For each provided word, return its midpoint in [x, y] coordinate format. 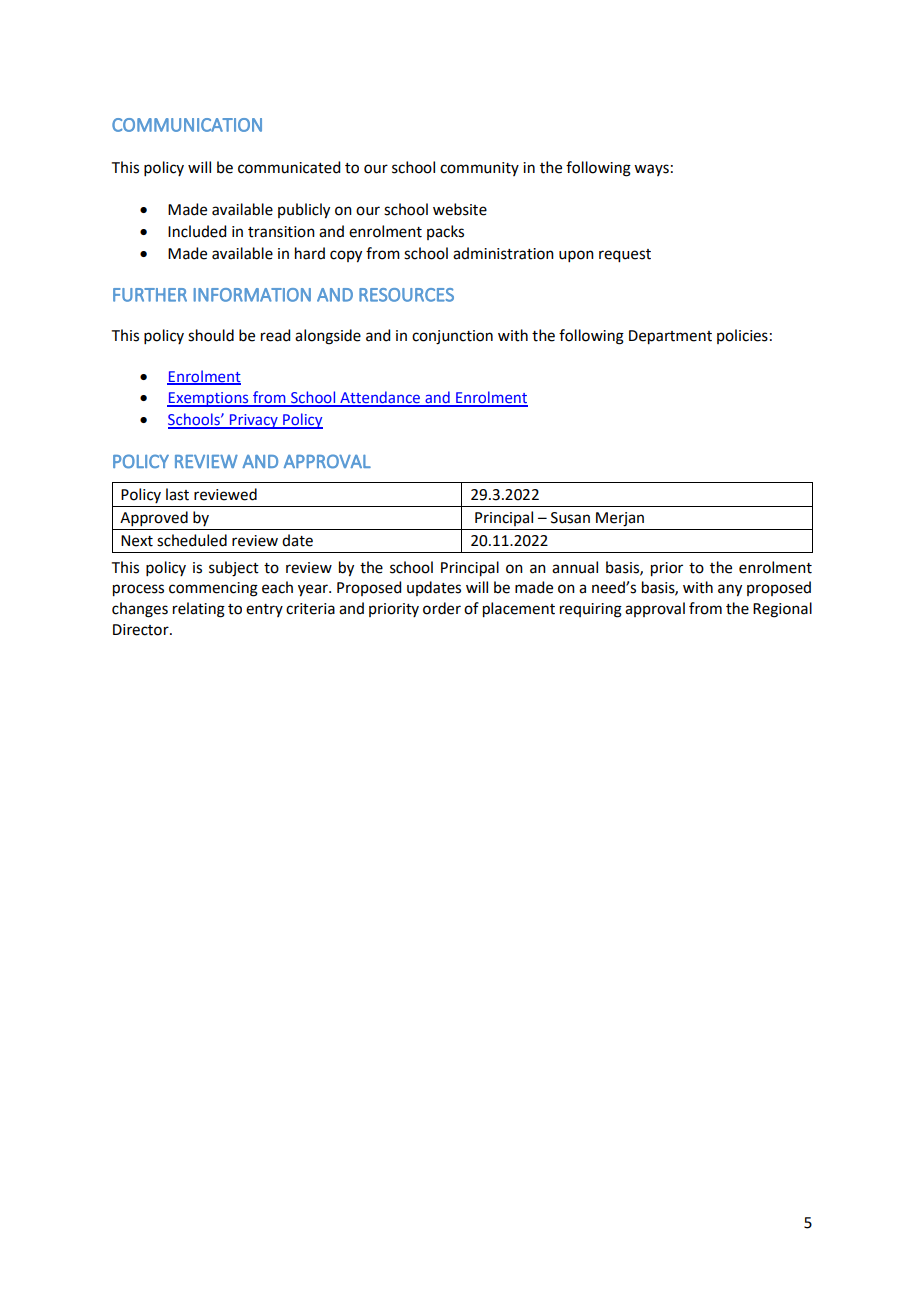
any [730, 590]
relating [199, 610]
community [479, 169]
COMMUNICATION [187, 125]
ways [651, 170]
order [442, 608]
